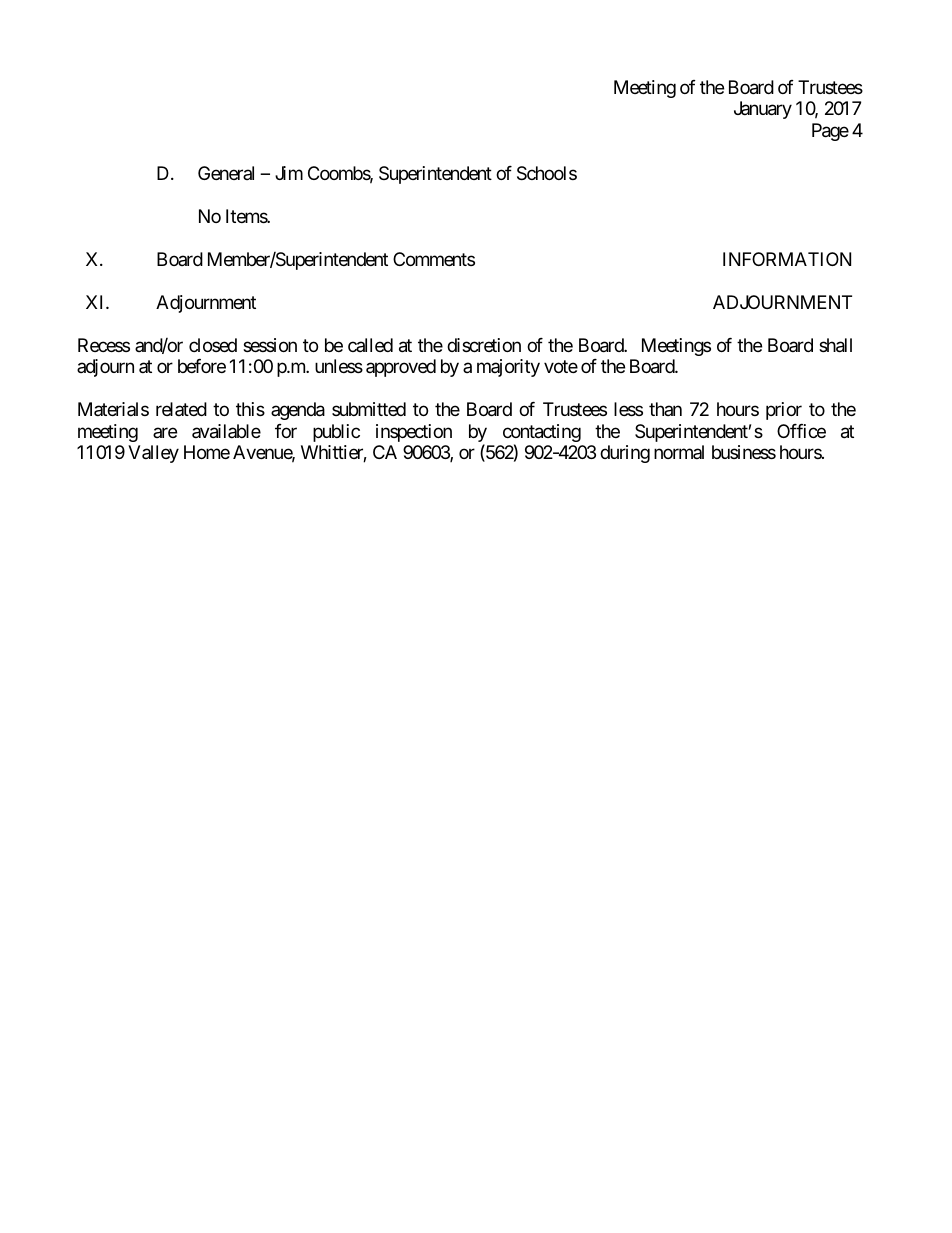  Describe the element at coordinates (289, 173) in the image. I see `Jim` at that location.
